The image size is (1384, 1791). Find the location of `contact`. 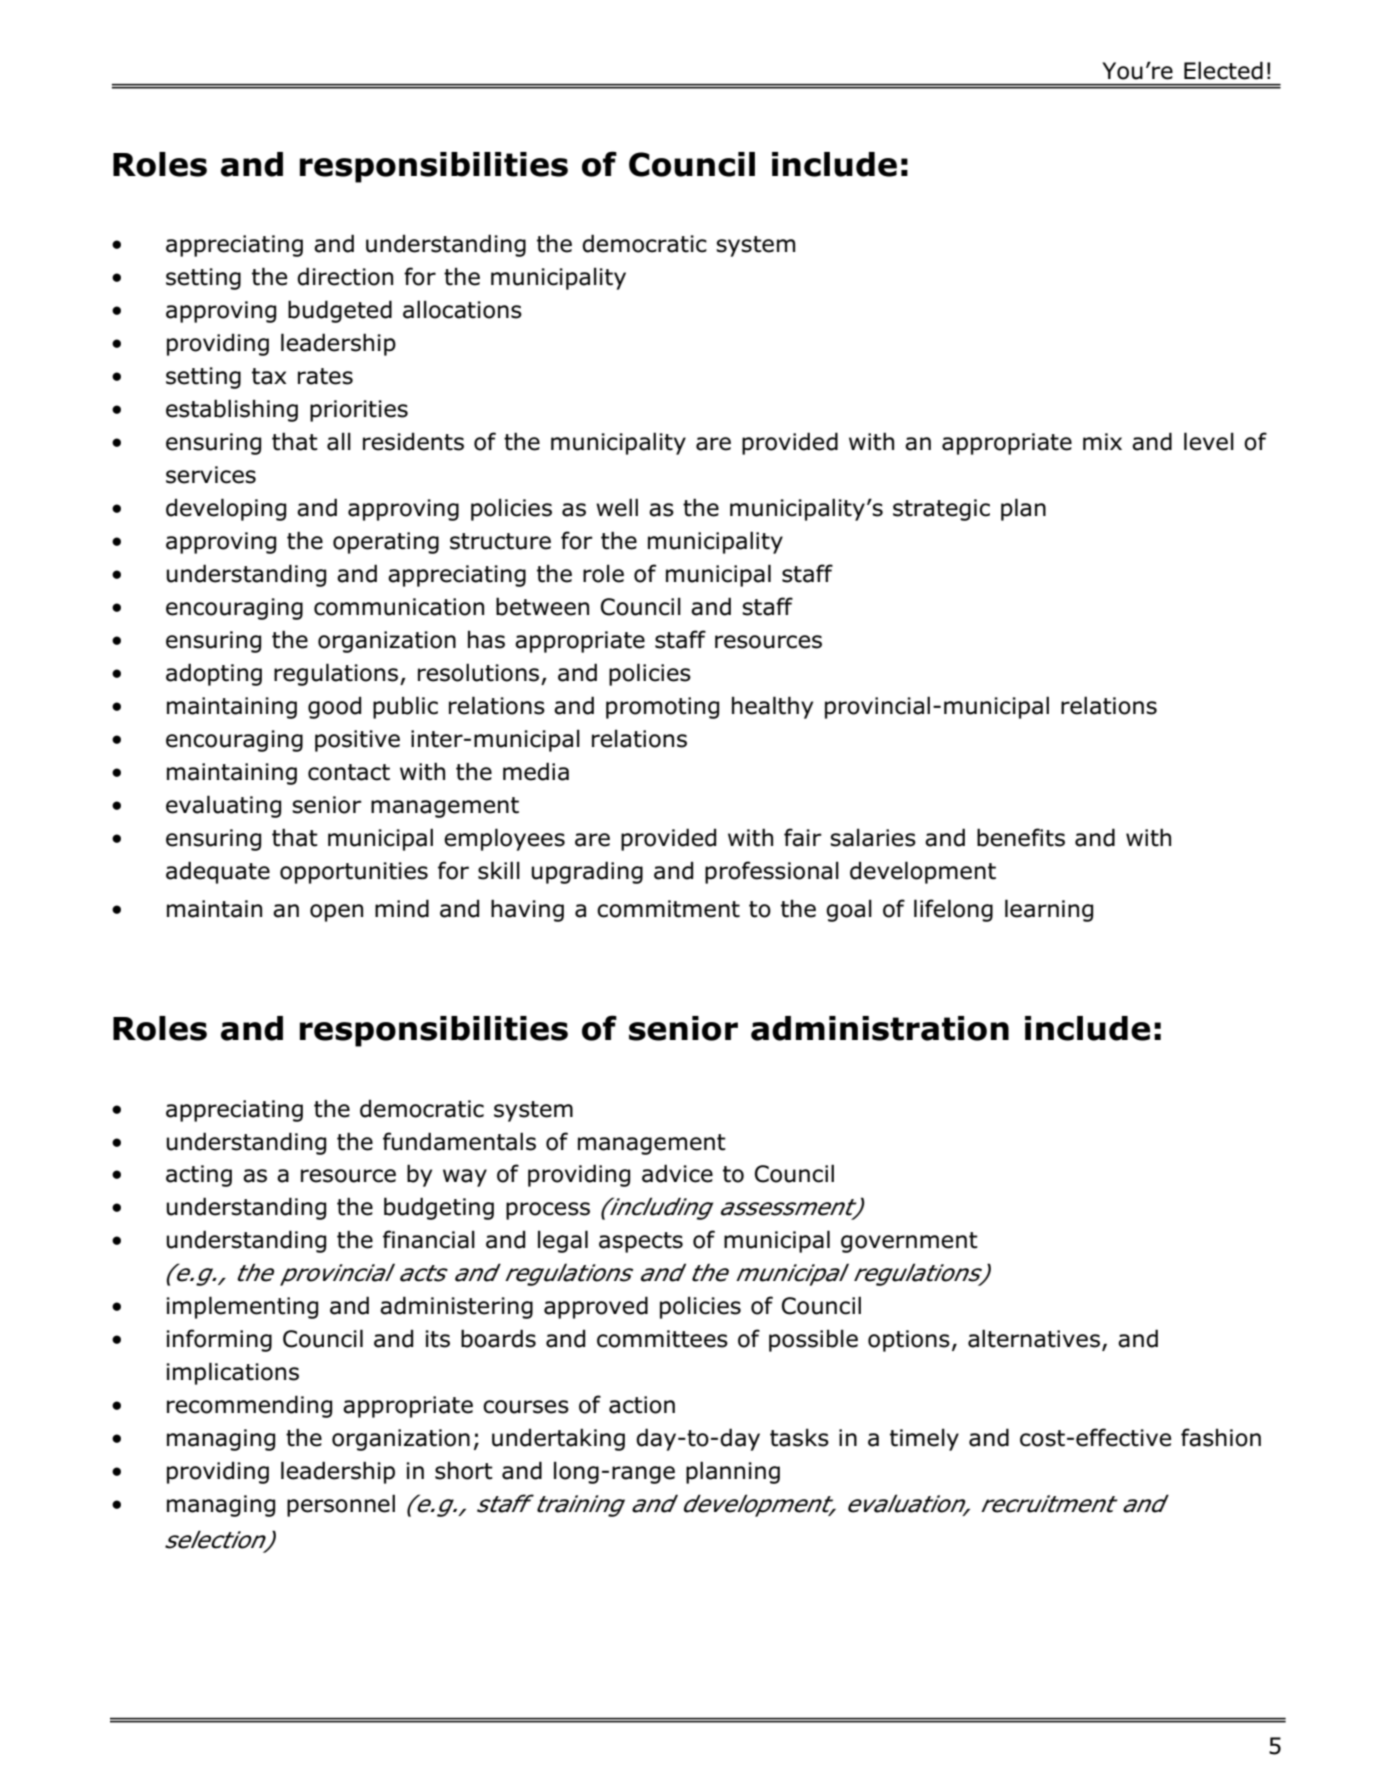

contact is located at coordinates (349, 772).
